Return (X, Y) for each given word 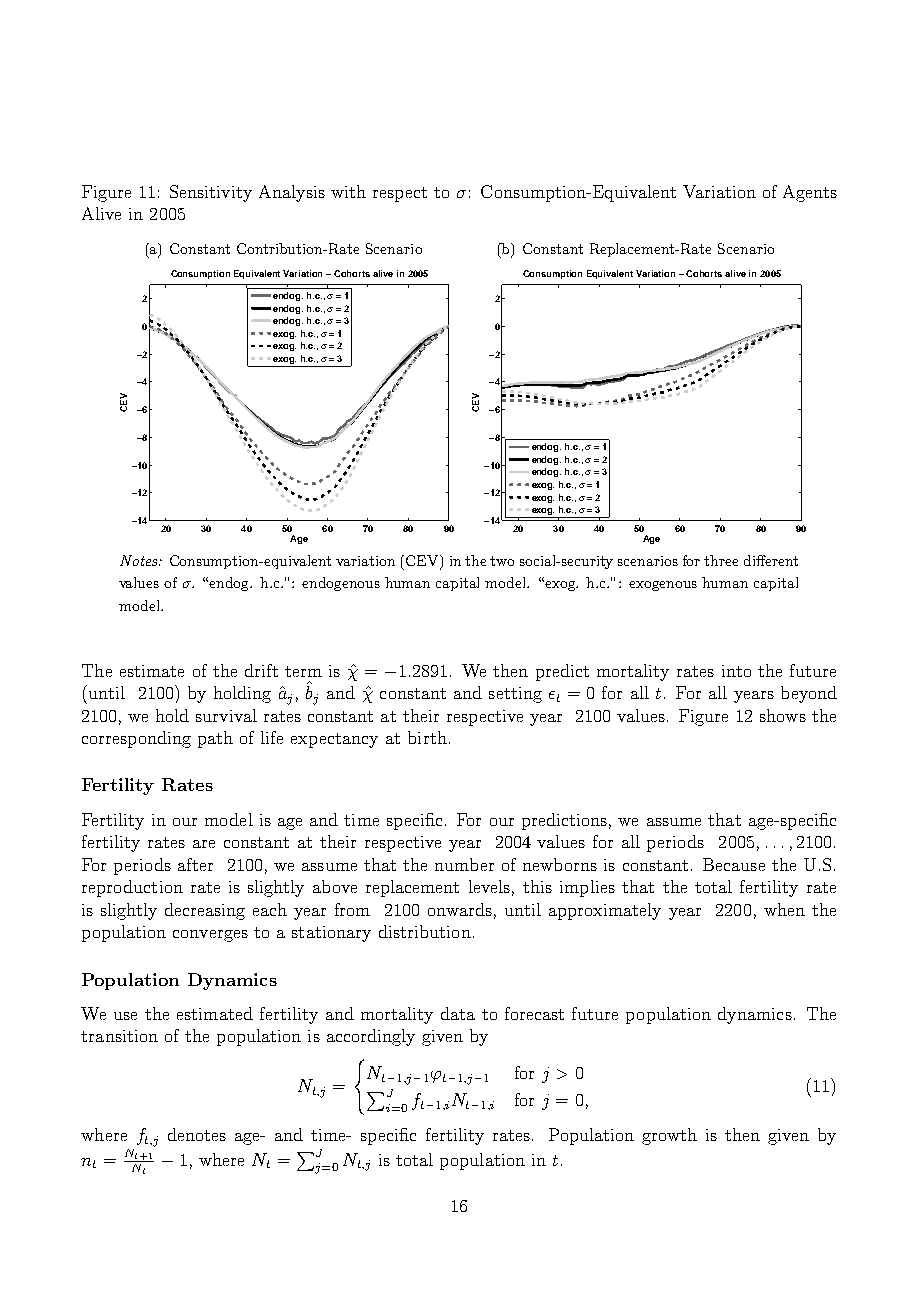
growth (669, 1136)
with (348, 191)
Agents (810, 193)
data (458, 1013)
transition (119, 1036)
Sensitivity (211, 193)
